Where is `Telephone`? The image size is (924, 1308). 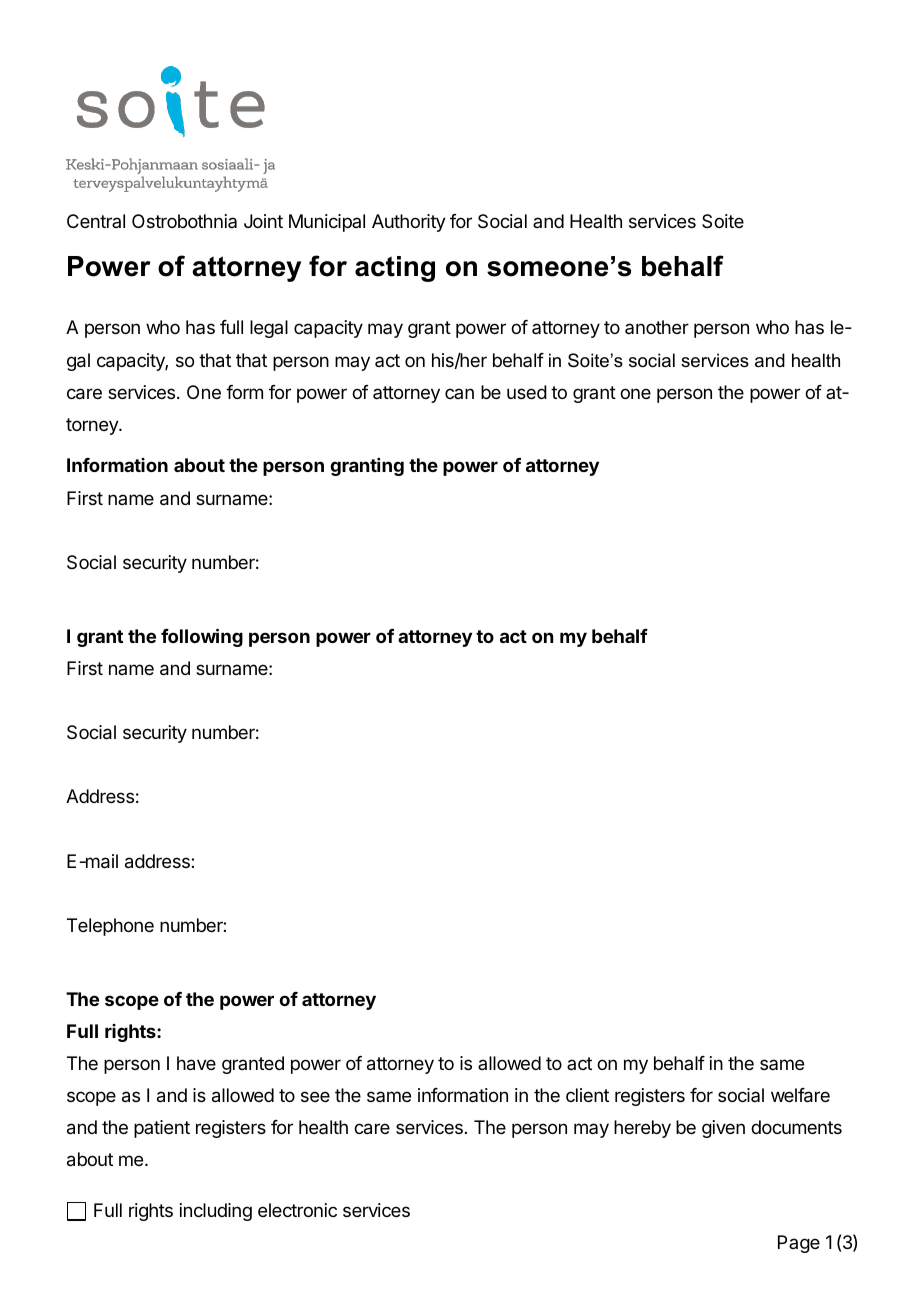
Telephone is located at coordinates (110, 927).
